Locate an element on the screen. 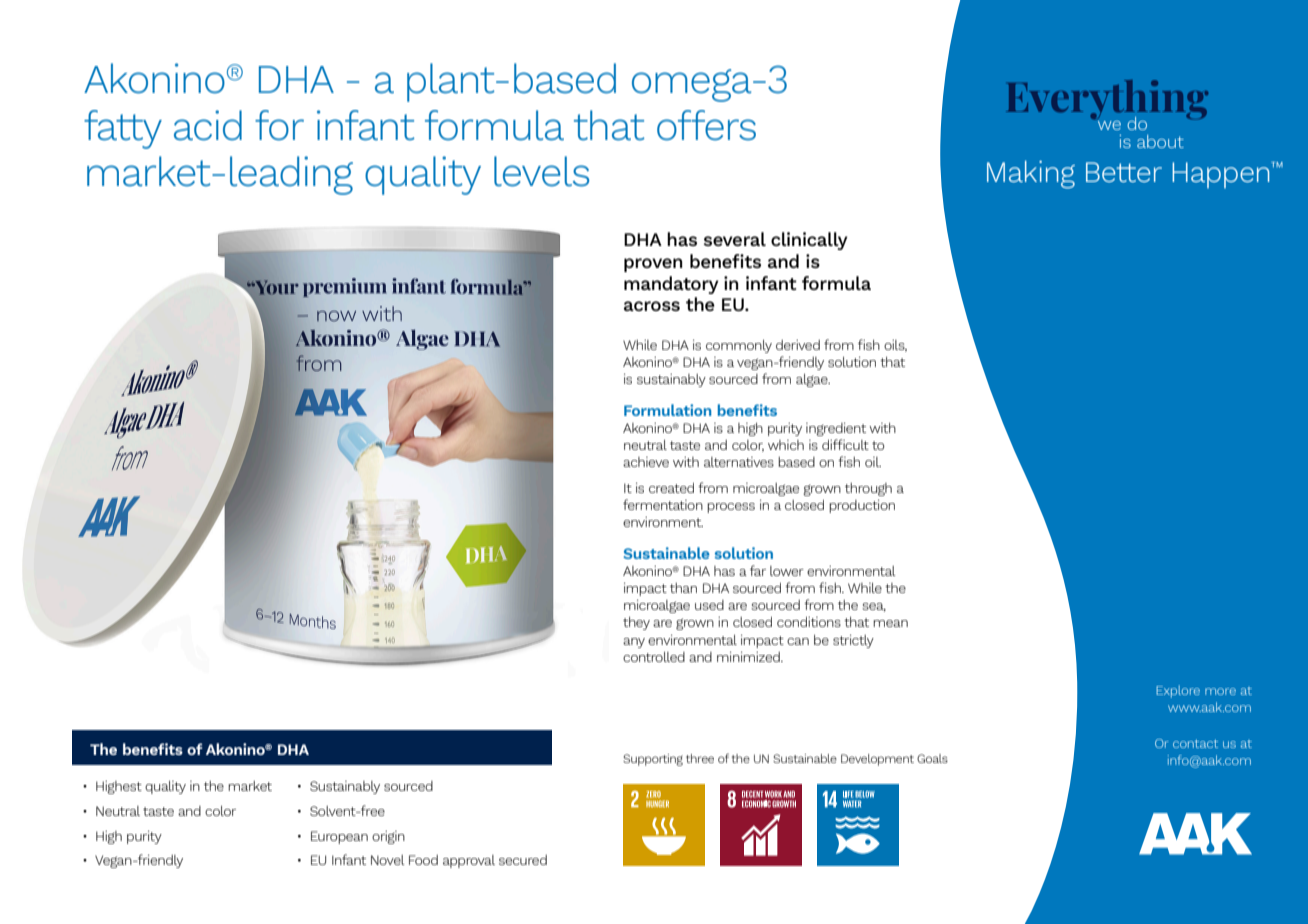 This screenshot has width=1308, height=924. they is located at coordinates (636, 623).
